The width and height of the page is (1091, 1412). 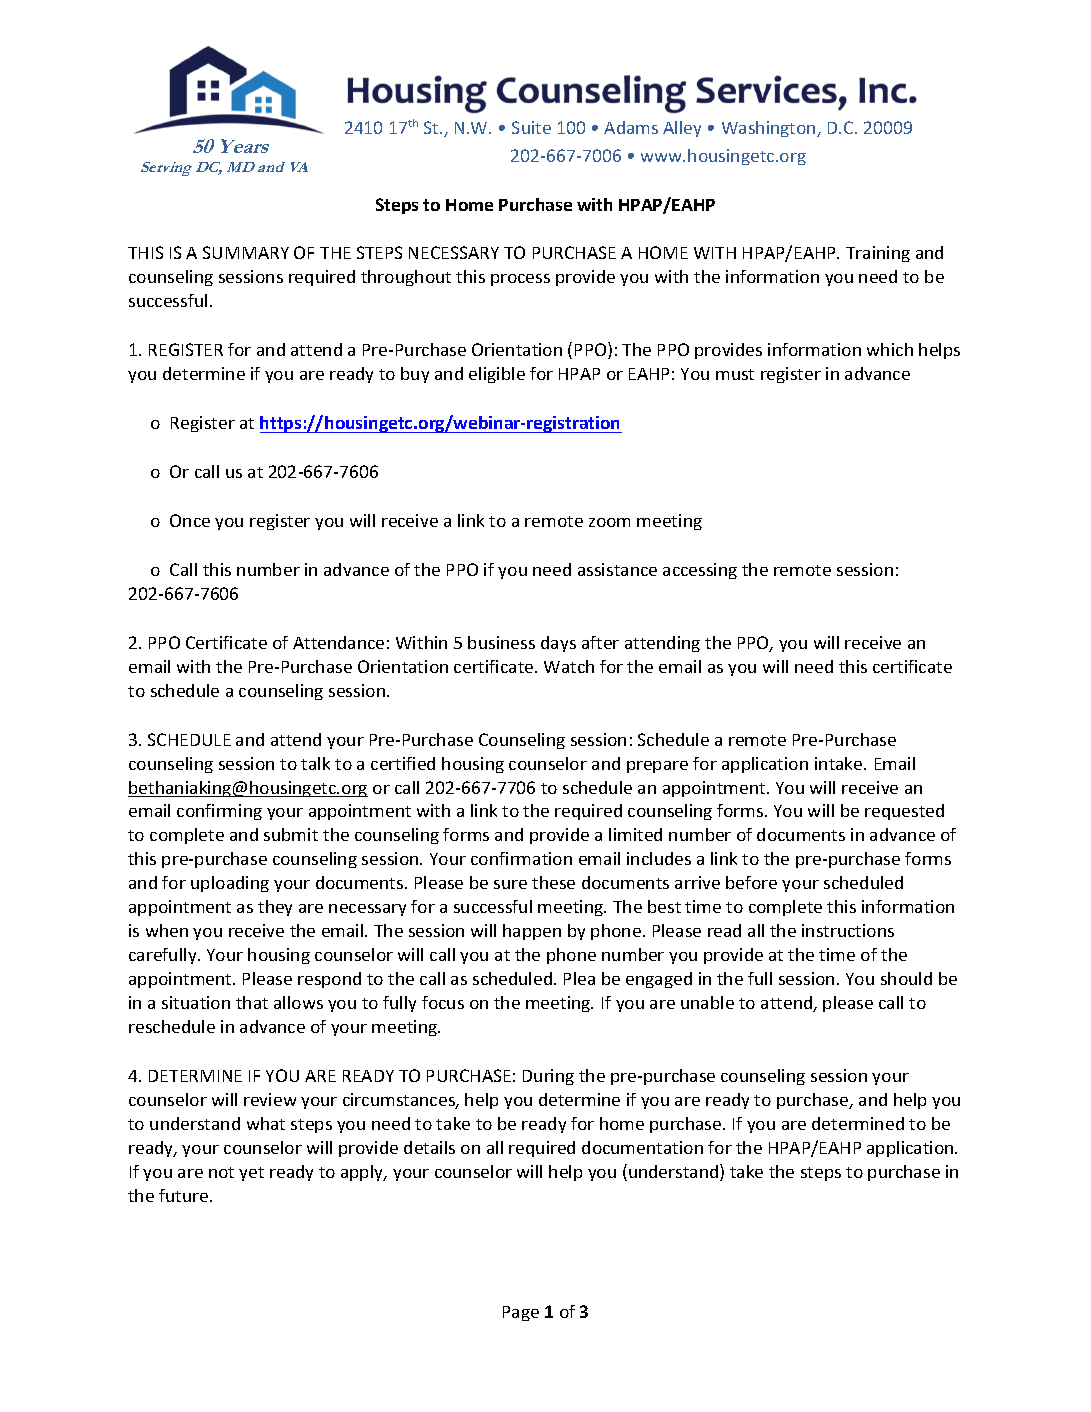 I want to click on requested, so click(x=904, y=812).
